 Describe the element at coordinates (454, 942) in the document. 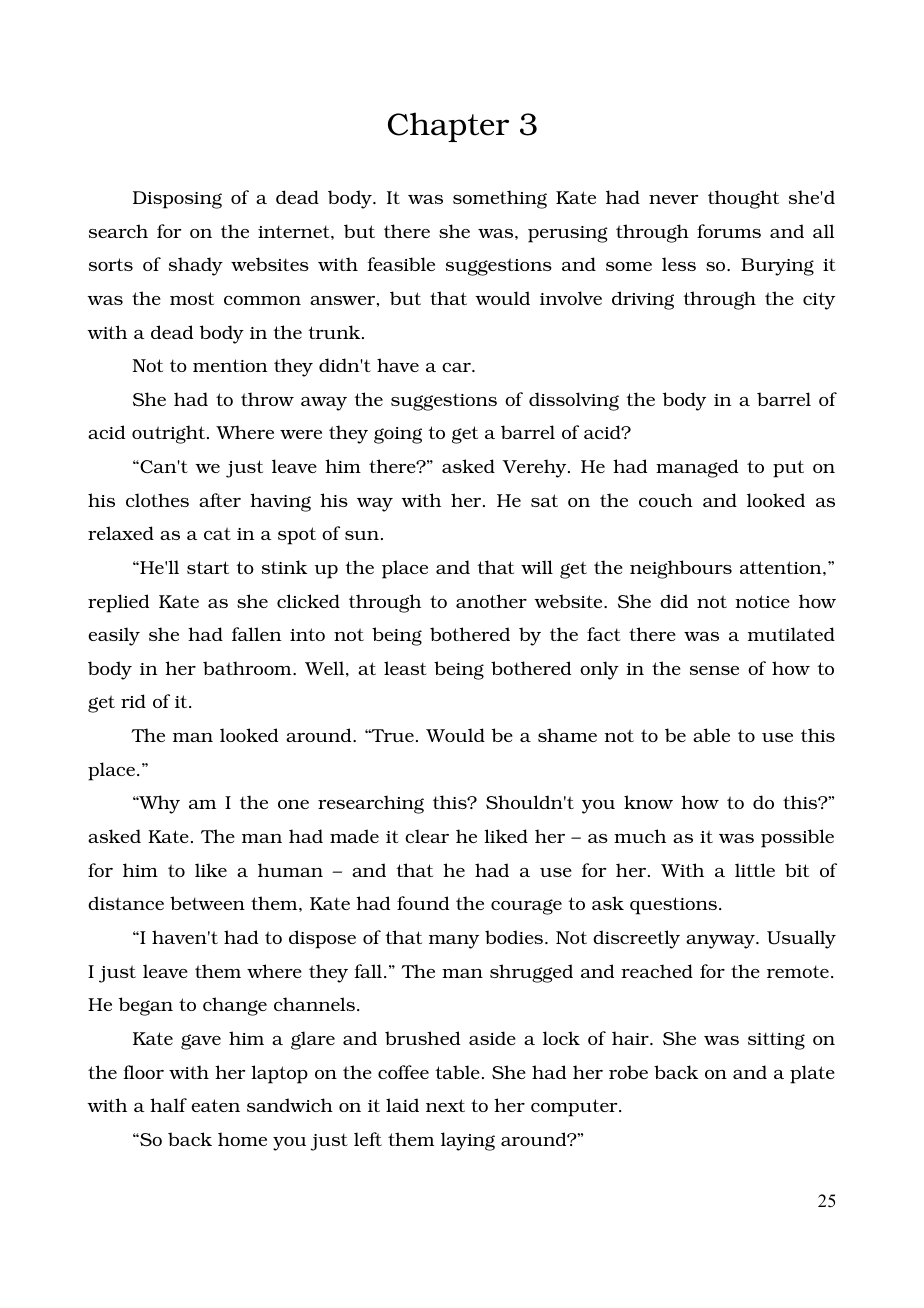

I see `many` at that location.
